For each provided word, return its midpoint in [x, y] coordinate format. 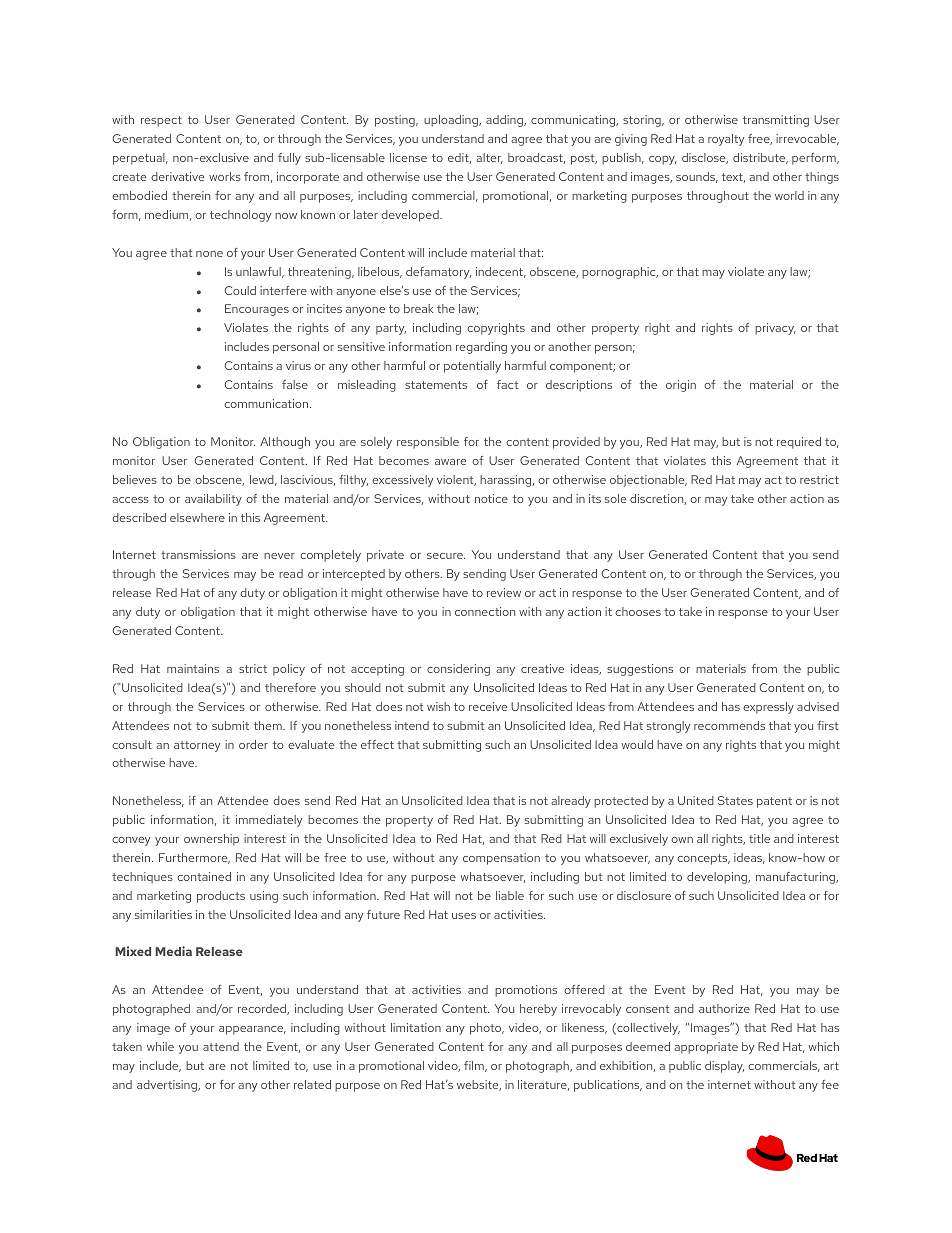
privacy [775, 329]
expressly [768, 708]
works [225, 176]
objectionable [648, 481]
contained [204, 876]
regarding [481, 348]
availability [213, 500]
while [160, 1046]
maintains [193, 668]
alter [489, 158]
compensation [501, 859]
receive [488, 706]
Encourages [257, 310]
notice [491, 498]
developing [718, 878]
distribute [760, 158]
